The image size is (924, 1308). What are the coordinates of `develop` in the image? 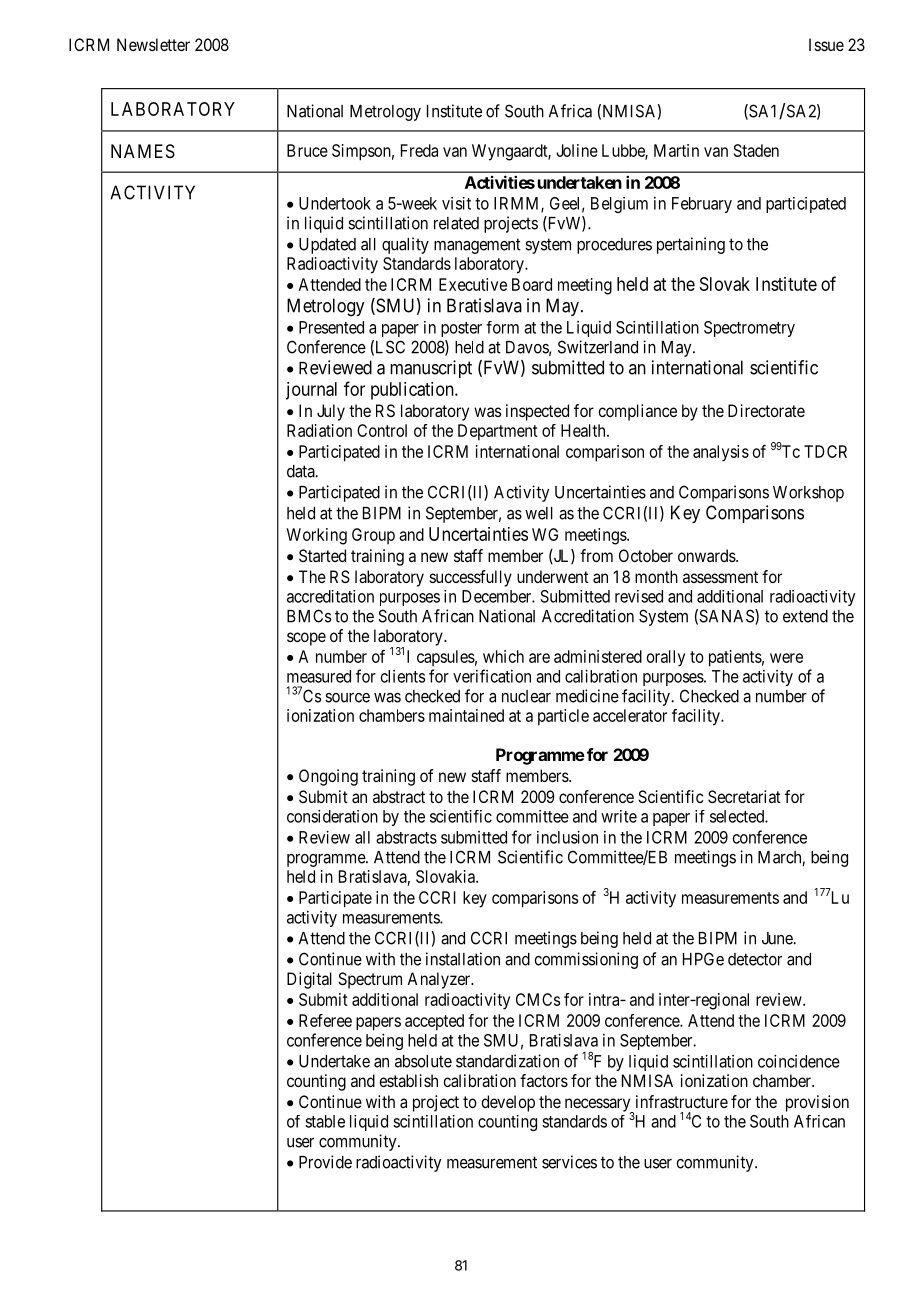 It's located at (508, 1103).
